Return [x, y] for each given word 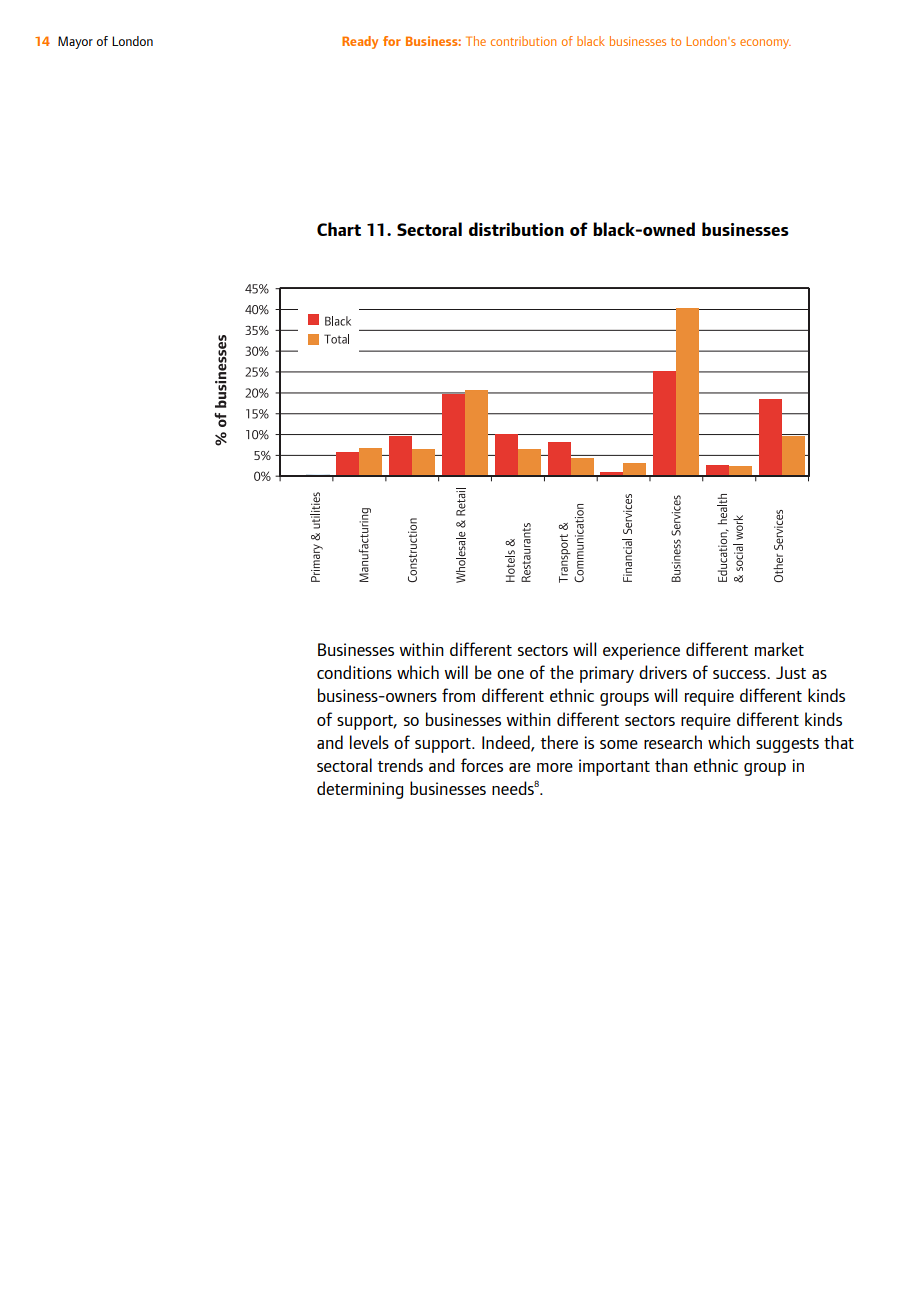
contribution [523, 41]
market [779, 649]
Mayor [75, 42]
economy [765, 44]
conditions [354, 672]
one [510, 674]
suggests [787, 745]
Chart [339, 229]
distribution [516, 229]
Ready [360, 42]
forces [482, 765]
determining [360, 790]
